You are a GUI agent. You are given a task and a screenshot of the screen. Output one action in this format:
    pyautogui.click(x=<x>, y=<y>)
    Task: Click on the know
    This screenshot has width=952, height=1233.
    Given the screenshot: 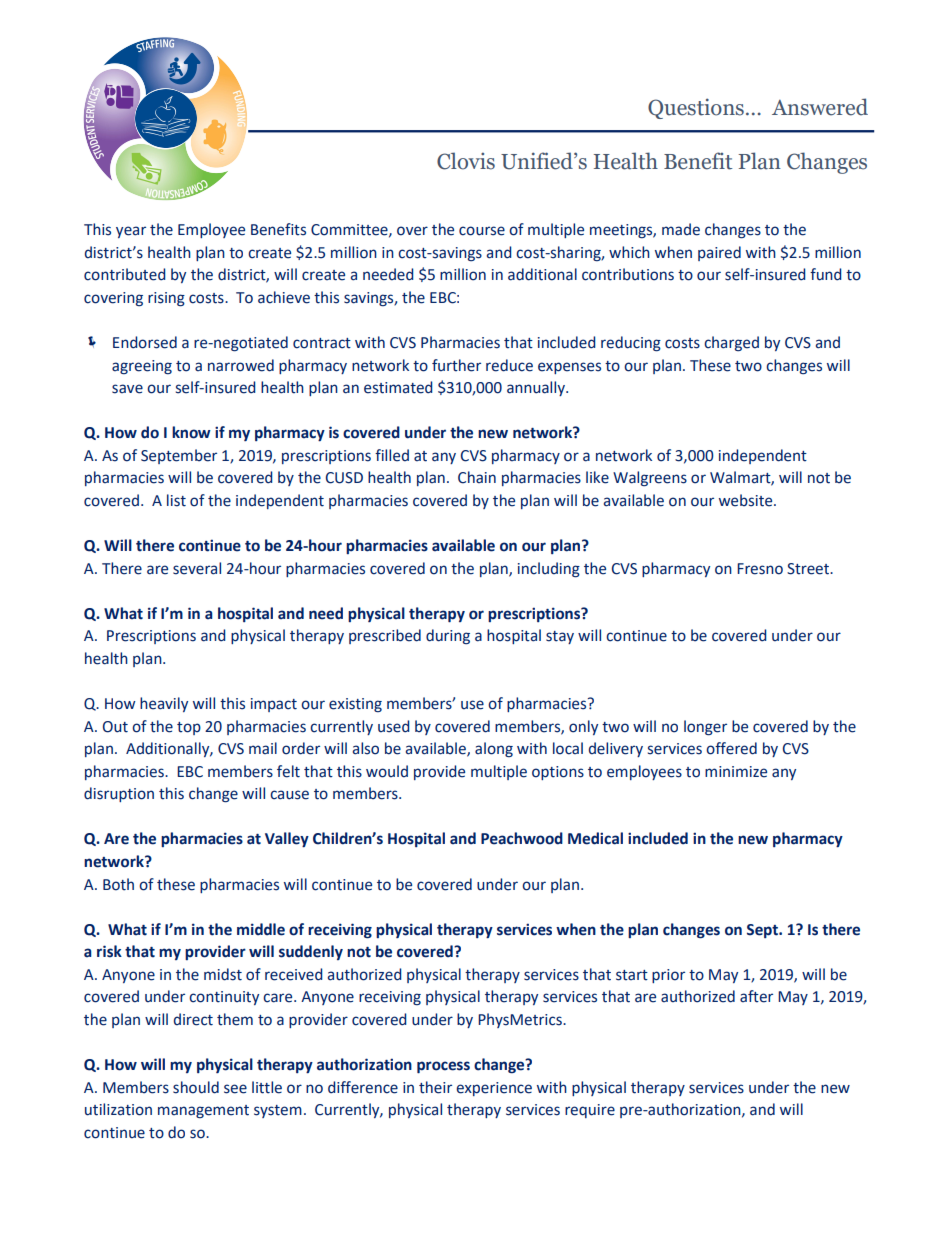 What is the action you would take?
    pyautogui.click(x=191, y=432)
